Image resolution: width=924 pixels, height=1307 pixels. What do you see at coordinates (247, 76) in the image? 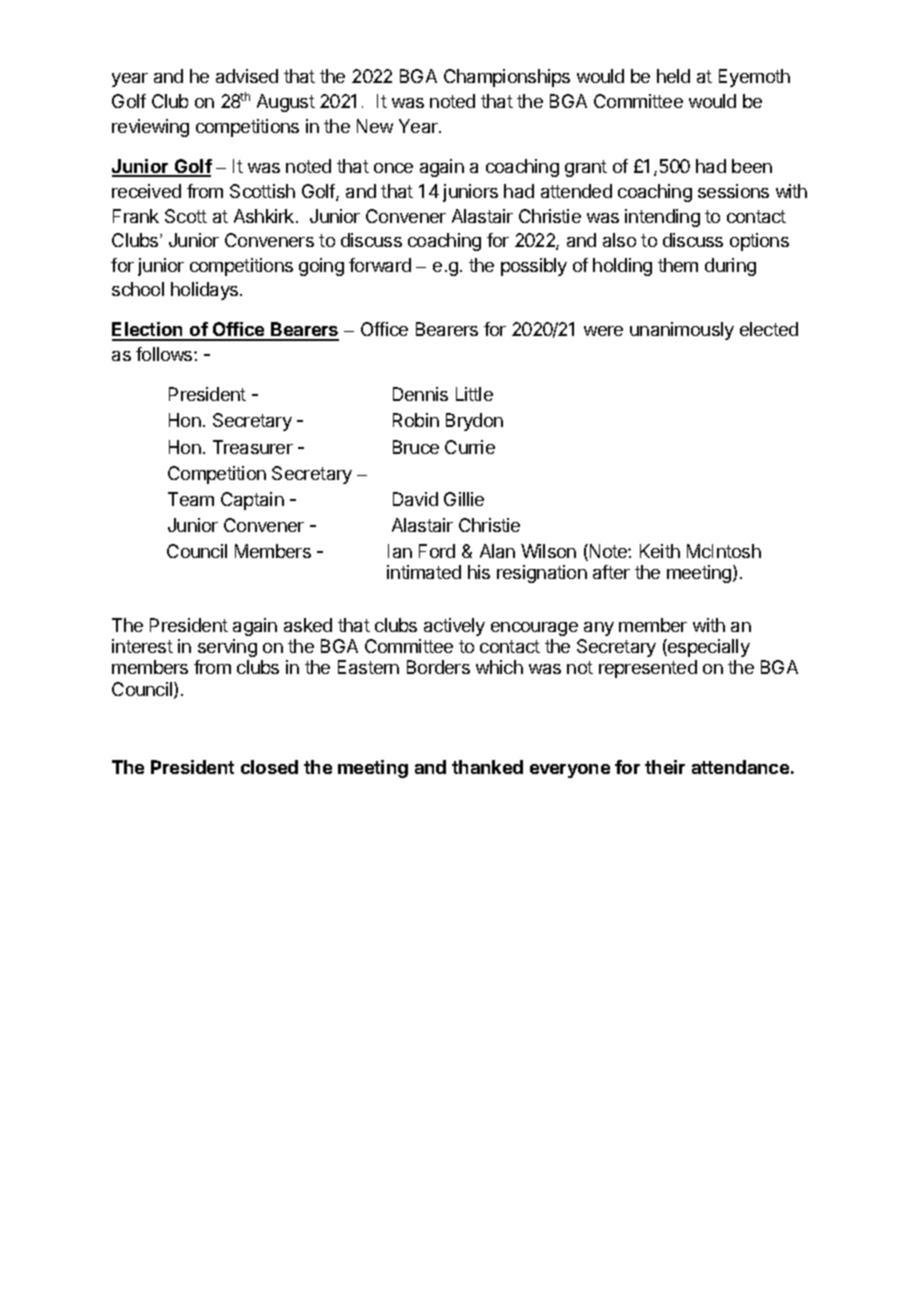
I see `advised` at bounding box center [247, 76].
